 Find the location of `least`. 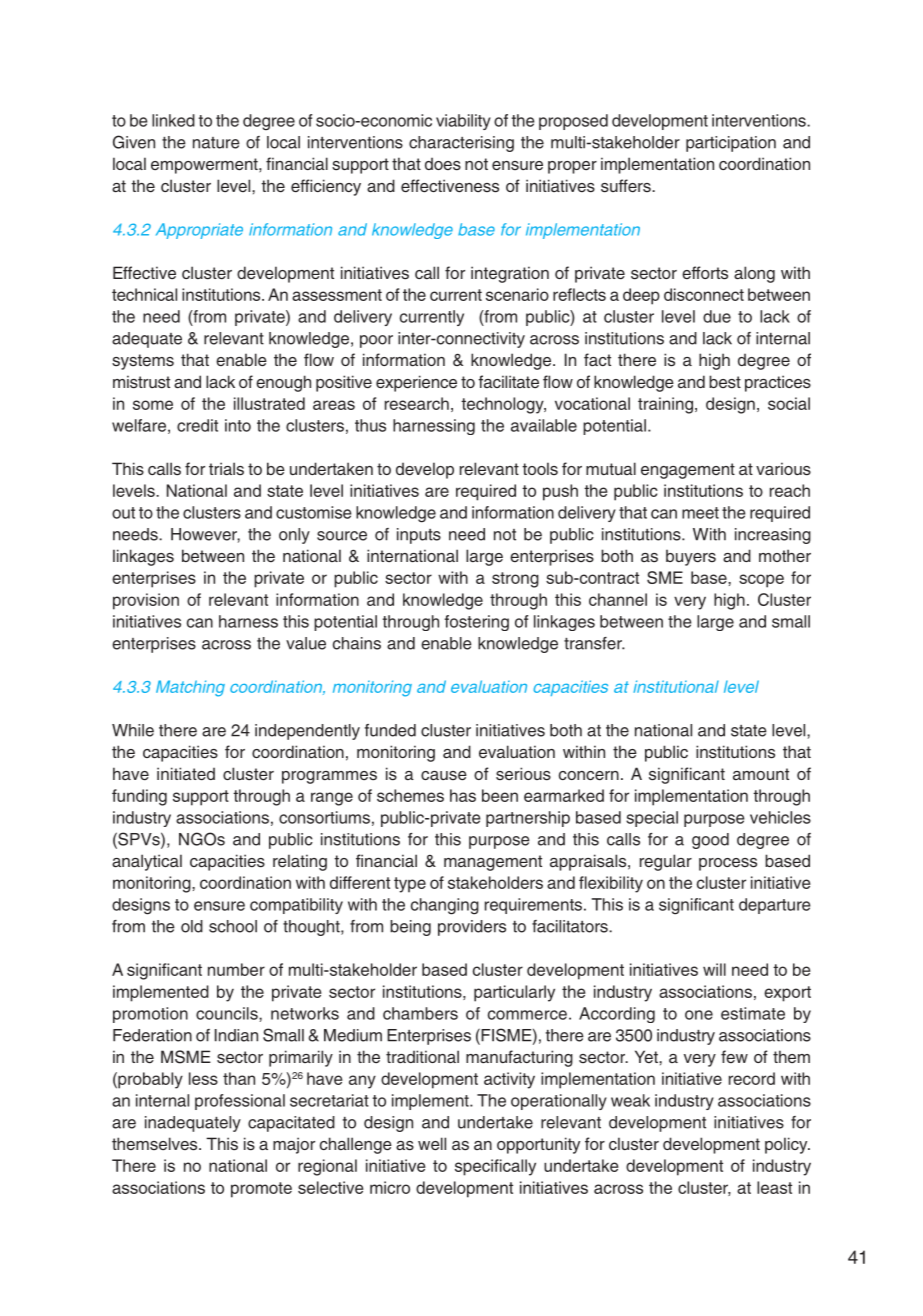

least is located at coordinates (774, 1187).
